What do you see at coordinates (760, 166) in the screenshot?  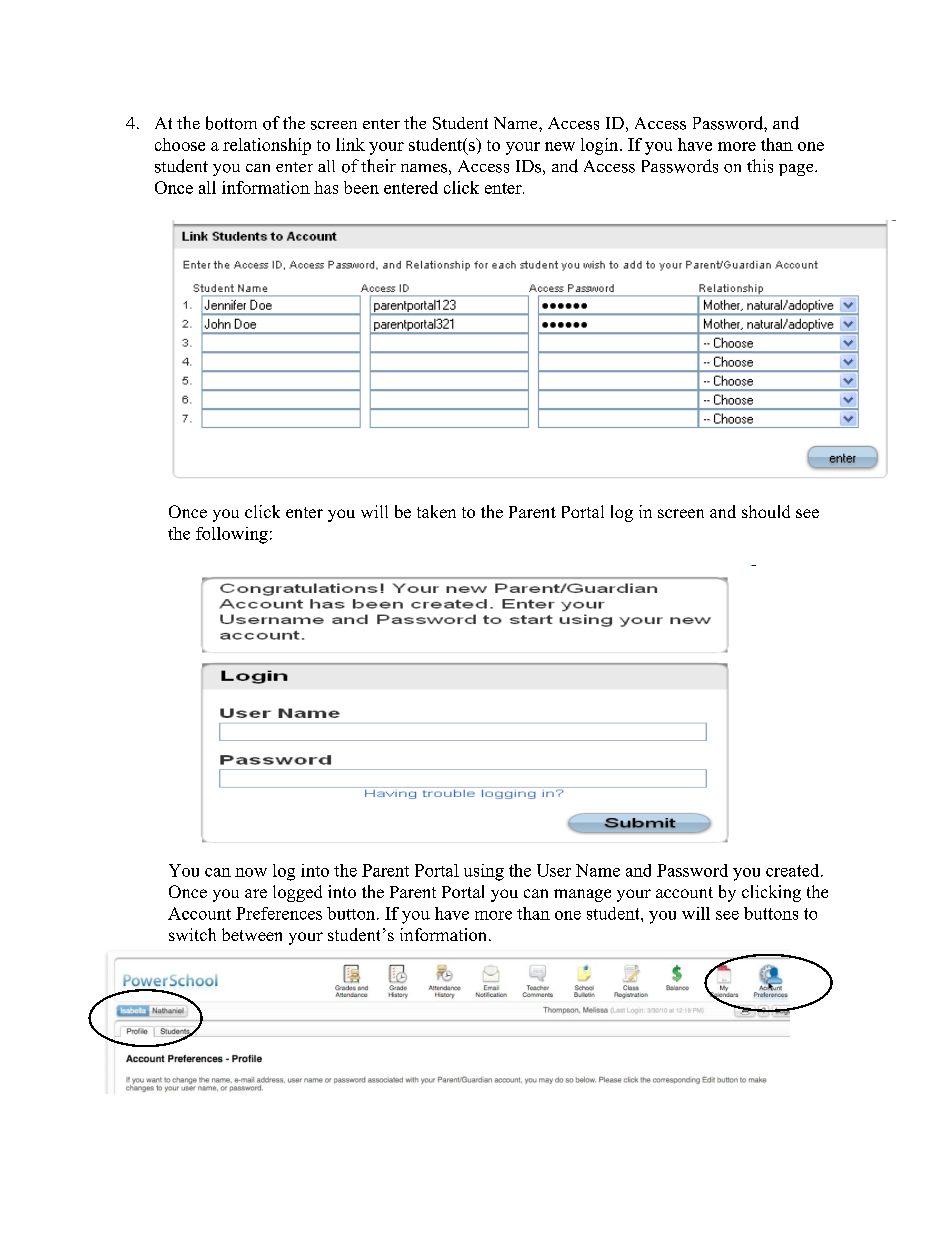 I see `this` at bounding box center [760, 166].
